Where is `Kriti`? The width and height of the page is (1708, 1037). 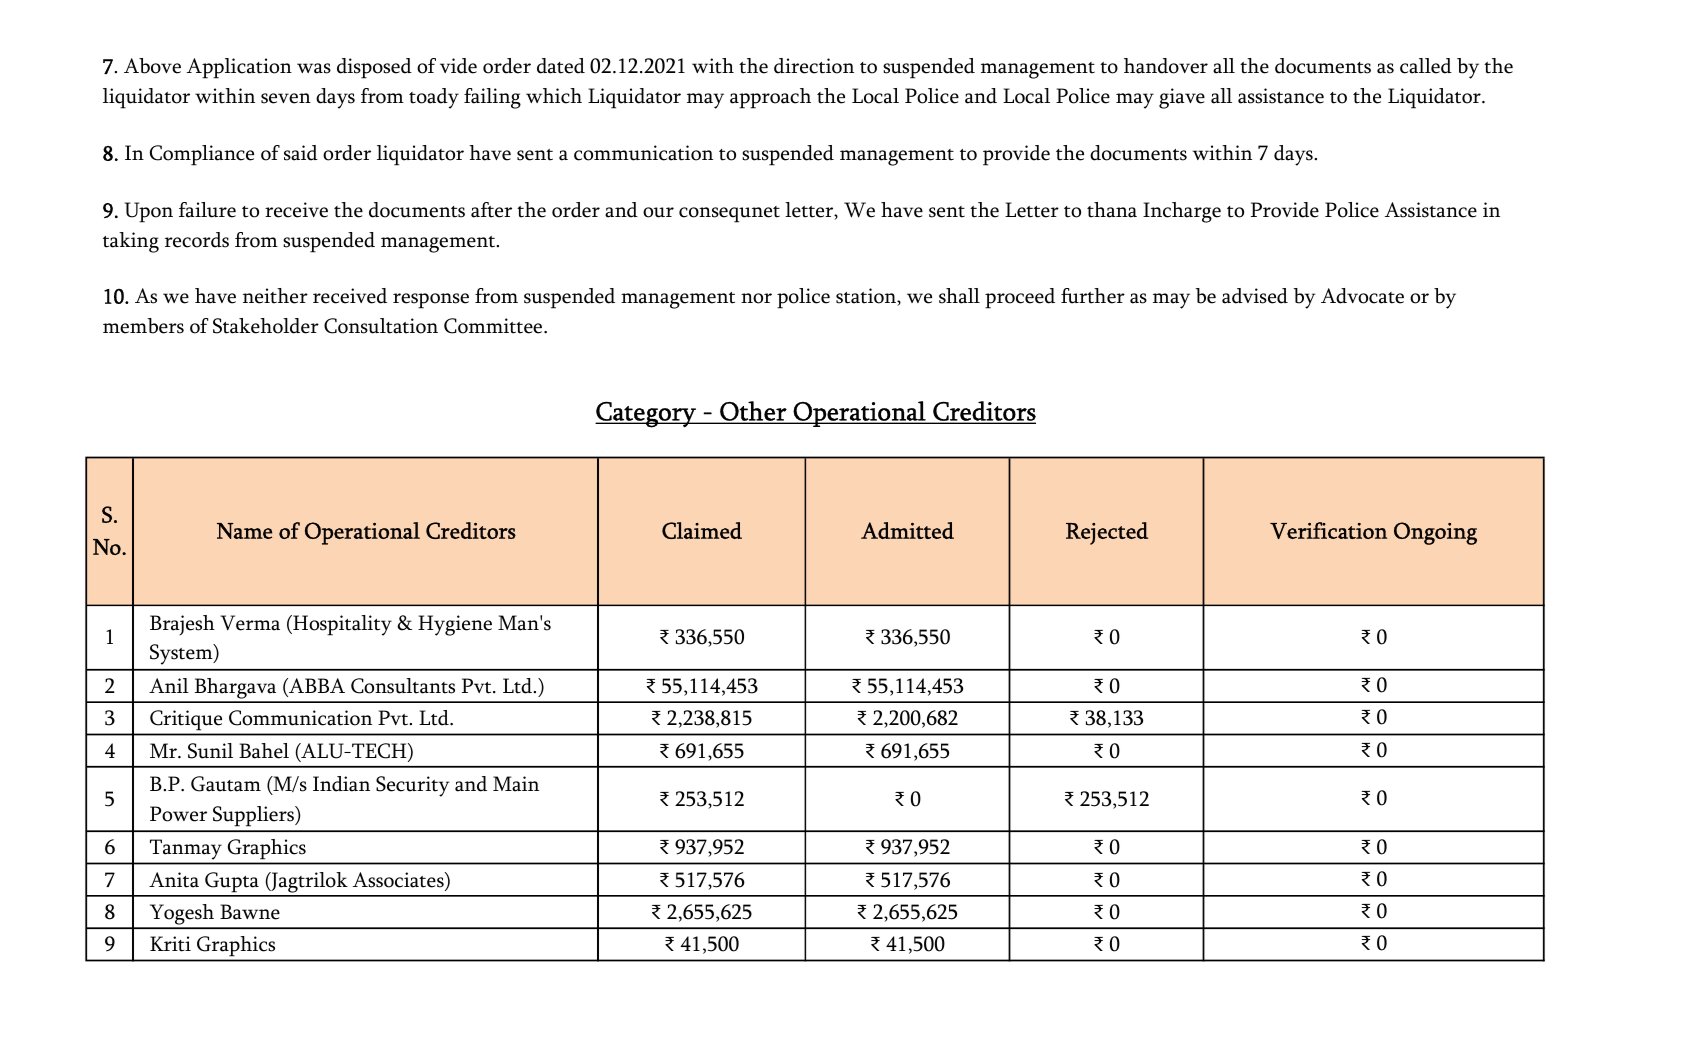 Kriti is located at coordinates (170, 944).
